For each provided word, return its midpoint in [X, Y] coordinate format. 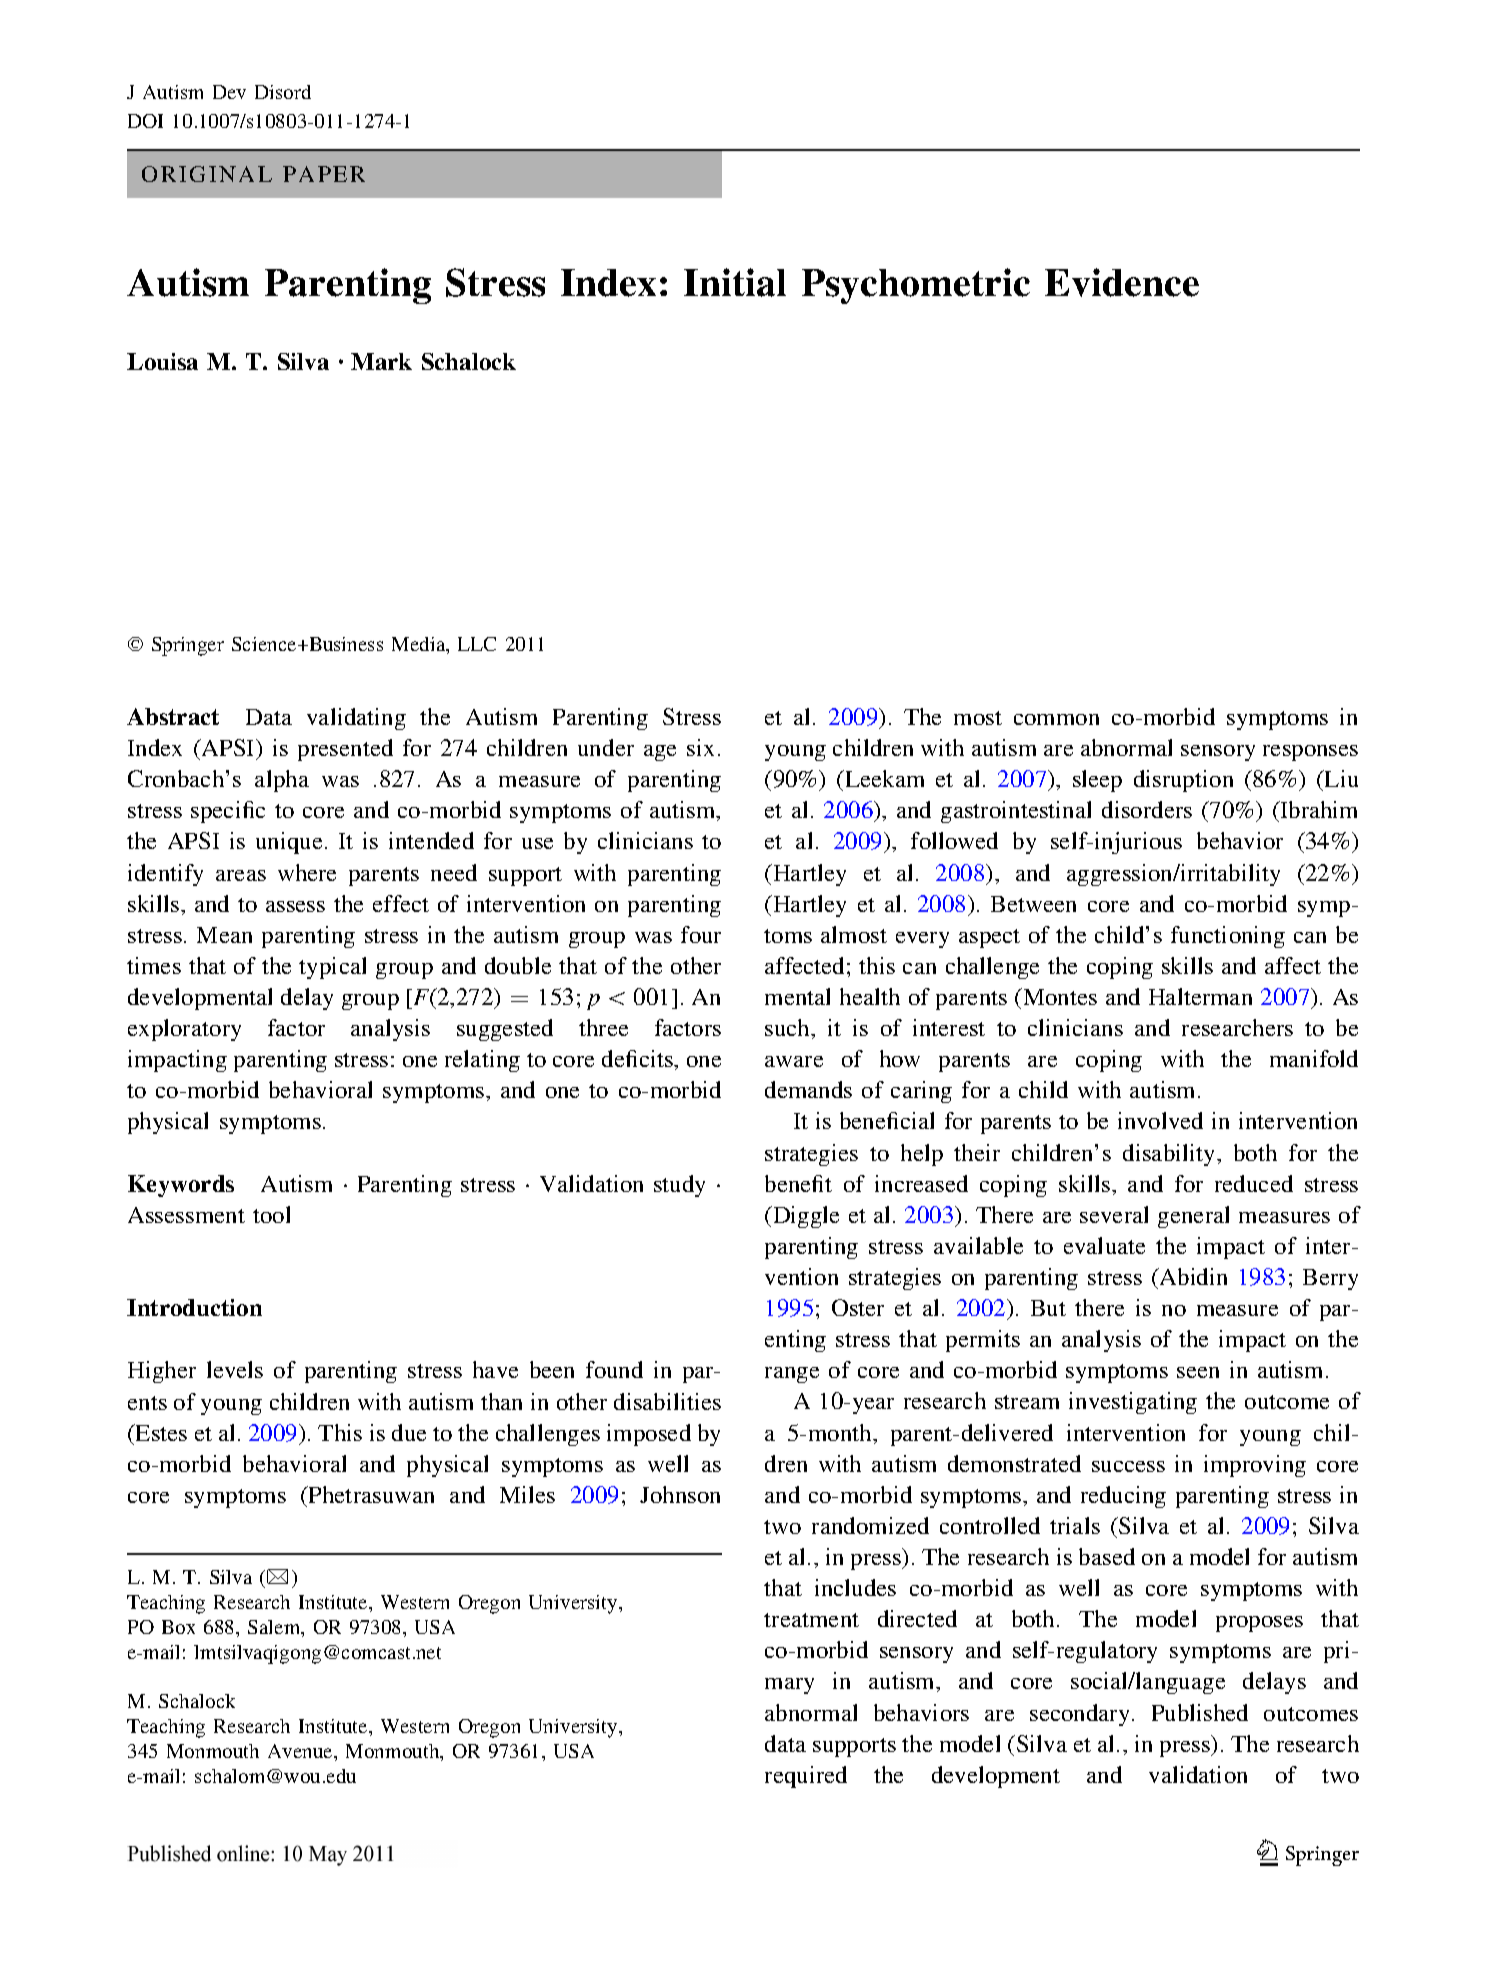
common [1056, 719]
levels [235, 1369]
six [700, 747]
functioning [1228, 937]
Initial [735, 282]
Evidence [1122, 282]
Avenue [301, 1751]
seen [1198, 1372]
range [792, 1375]
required [806, 1777]
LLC [477, 644]
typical [332, 968]
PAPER [324, 174]
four [701, 934]
